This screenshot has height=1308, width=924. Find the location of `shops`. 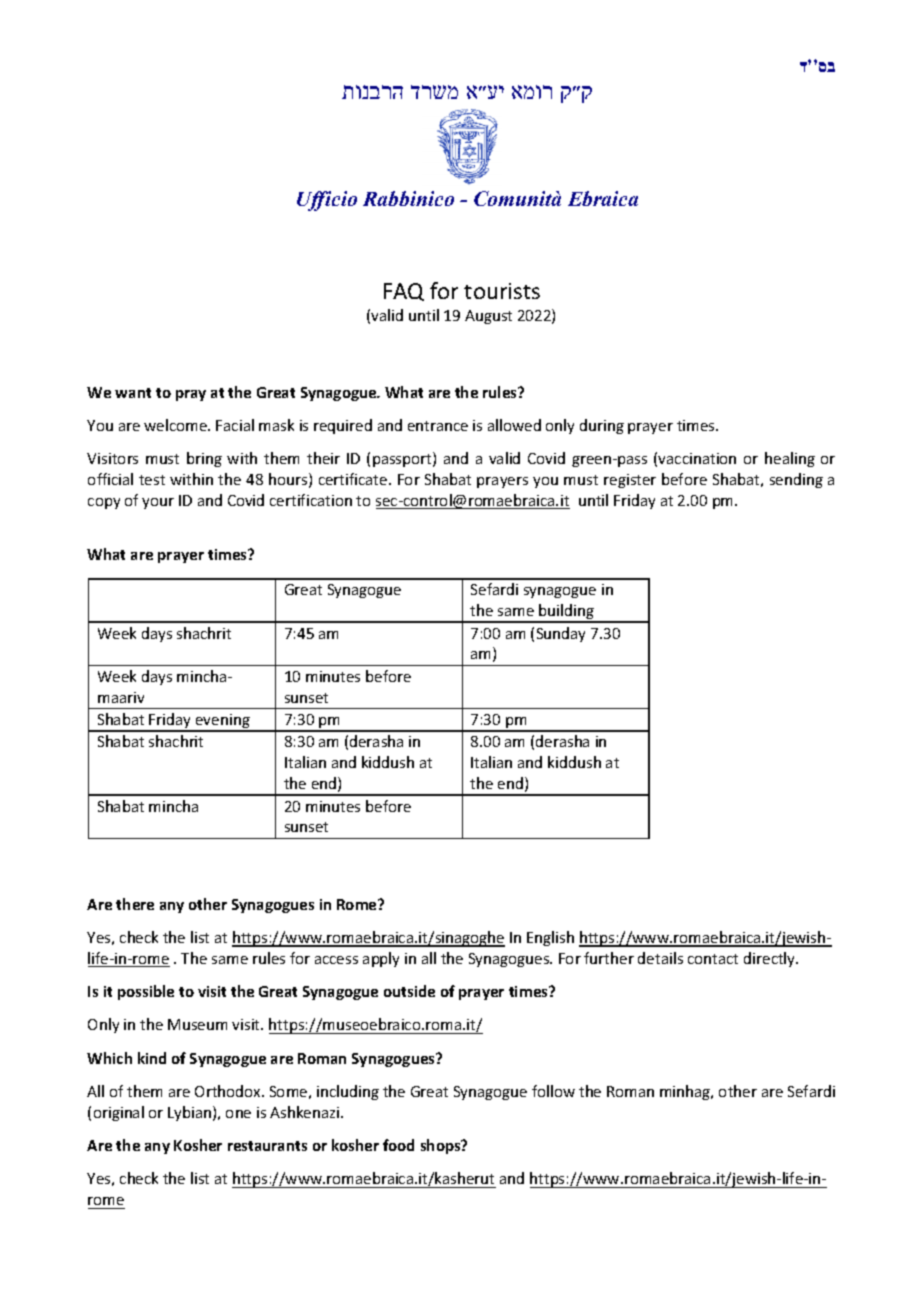

shops is located at coordinates (442, 1146).
